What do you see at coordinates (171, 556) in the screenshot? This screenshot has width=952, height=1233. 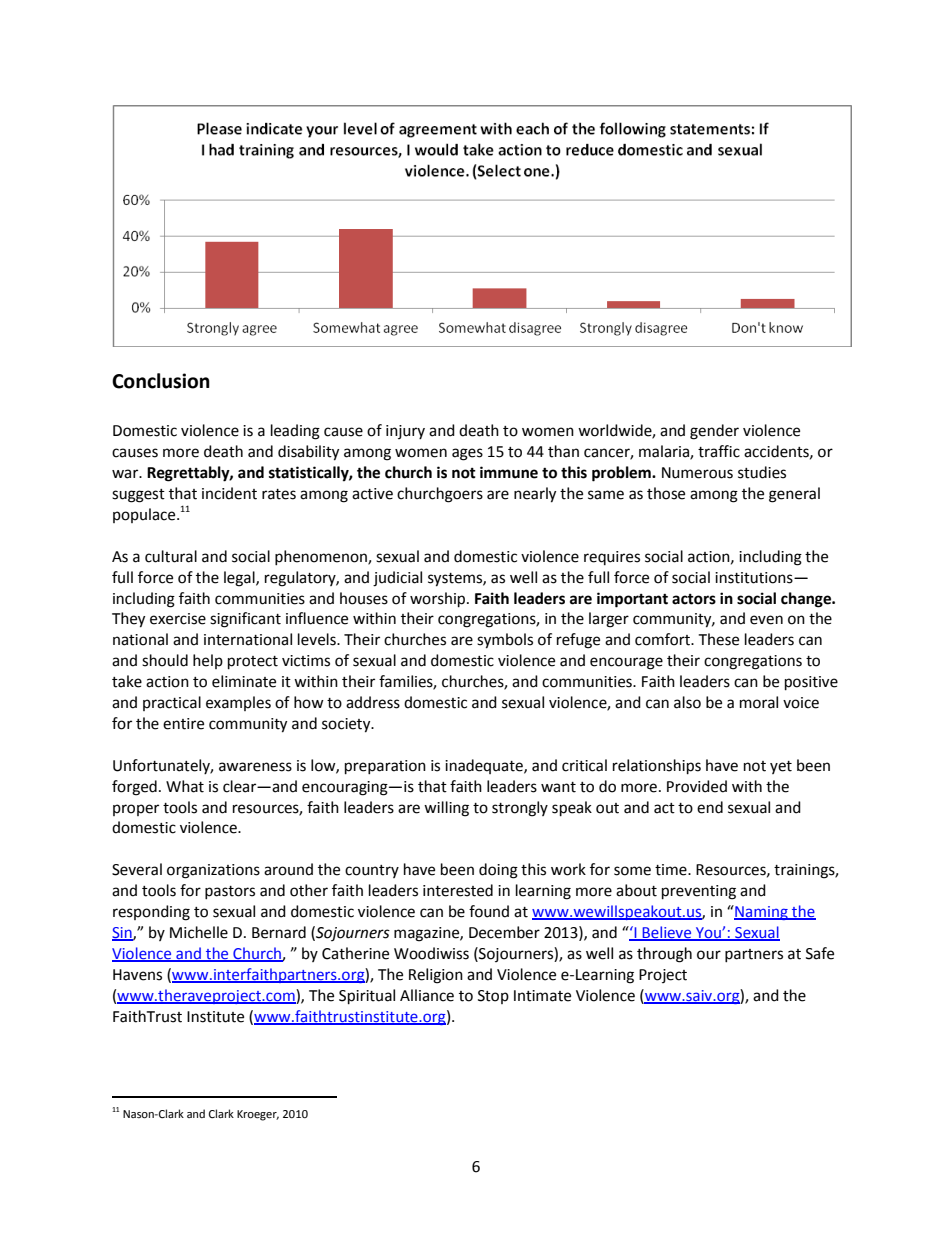 I see `cultural` at bounding box center [171, 556].
